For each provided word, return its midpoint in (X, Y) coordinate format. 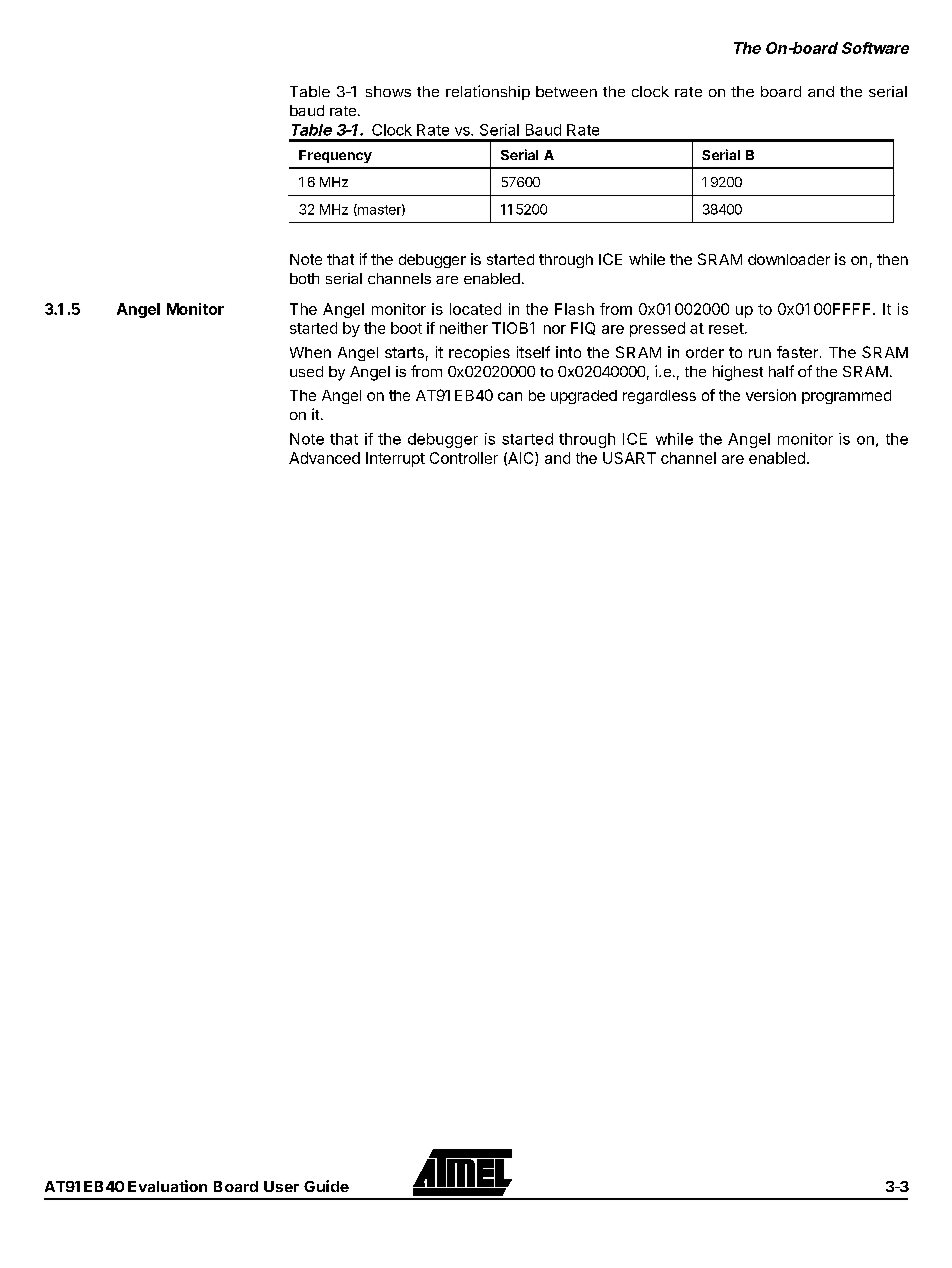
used (306, 371)
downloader (789, 259)
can (510, 396)
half (781, 371)
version (771, 395)
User (281, 1186)
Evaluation (167, 1186)
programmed (846, 397)
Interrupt (395, 459)
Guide (326, 1186)
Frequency (335, 156)
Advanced (324, 458)
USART (629, 458)
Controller (464, 458)
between (566, 91)
